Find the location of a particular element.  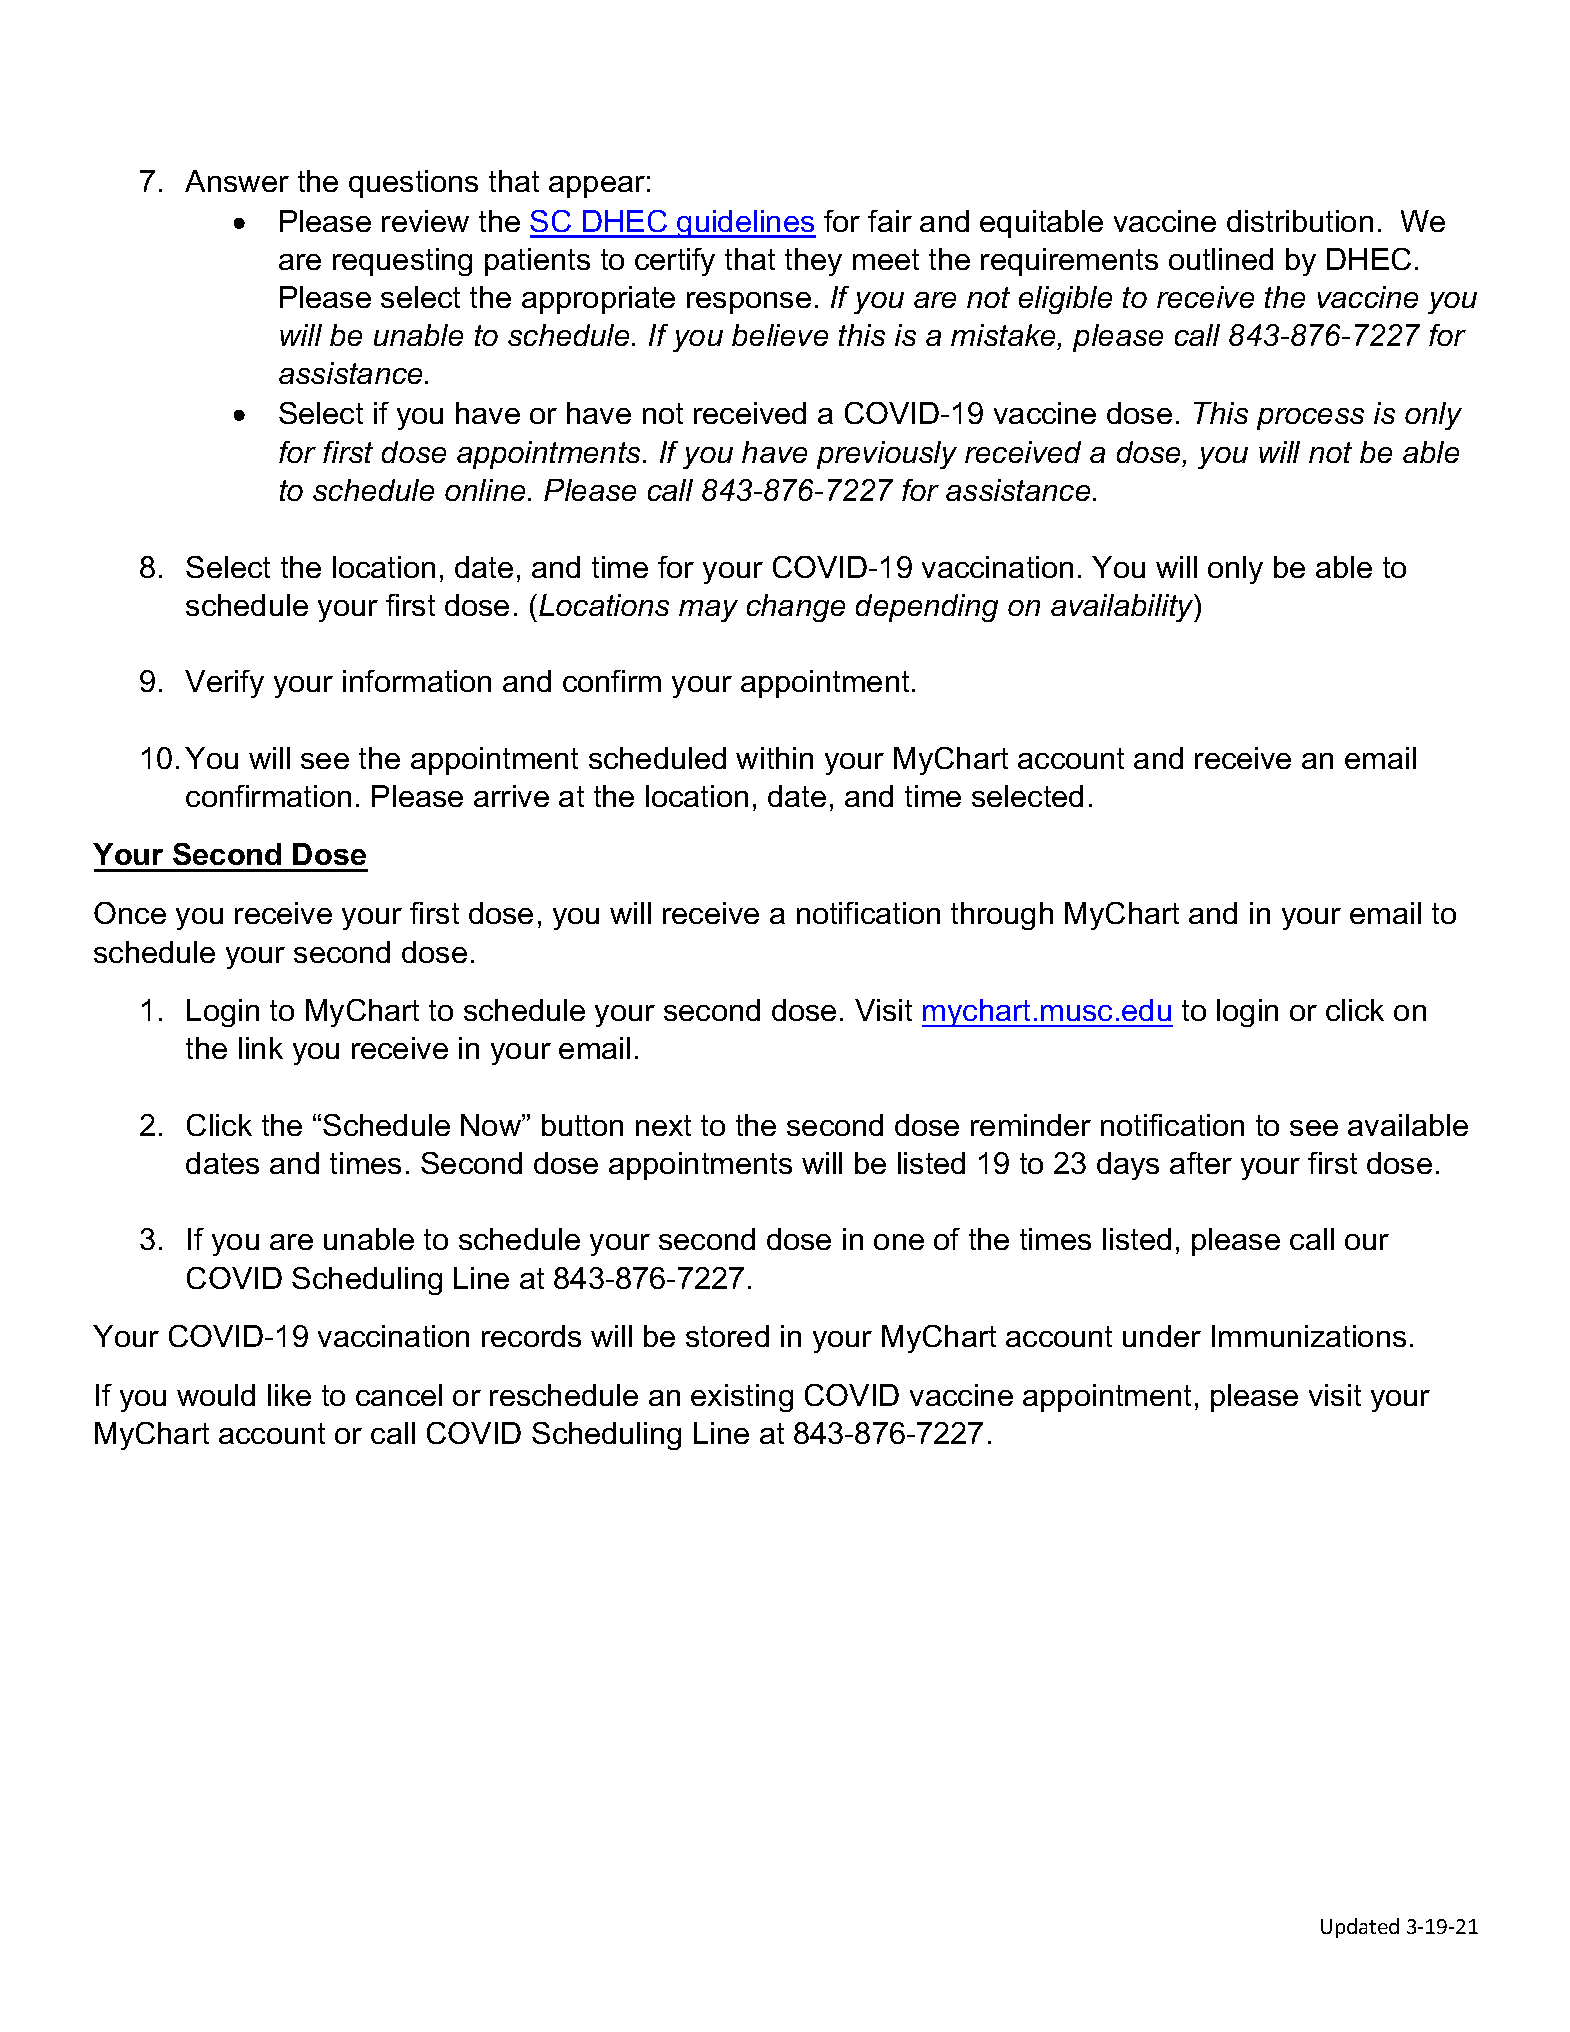

distribution is located at coordinates (1300, 221).
